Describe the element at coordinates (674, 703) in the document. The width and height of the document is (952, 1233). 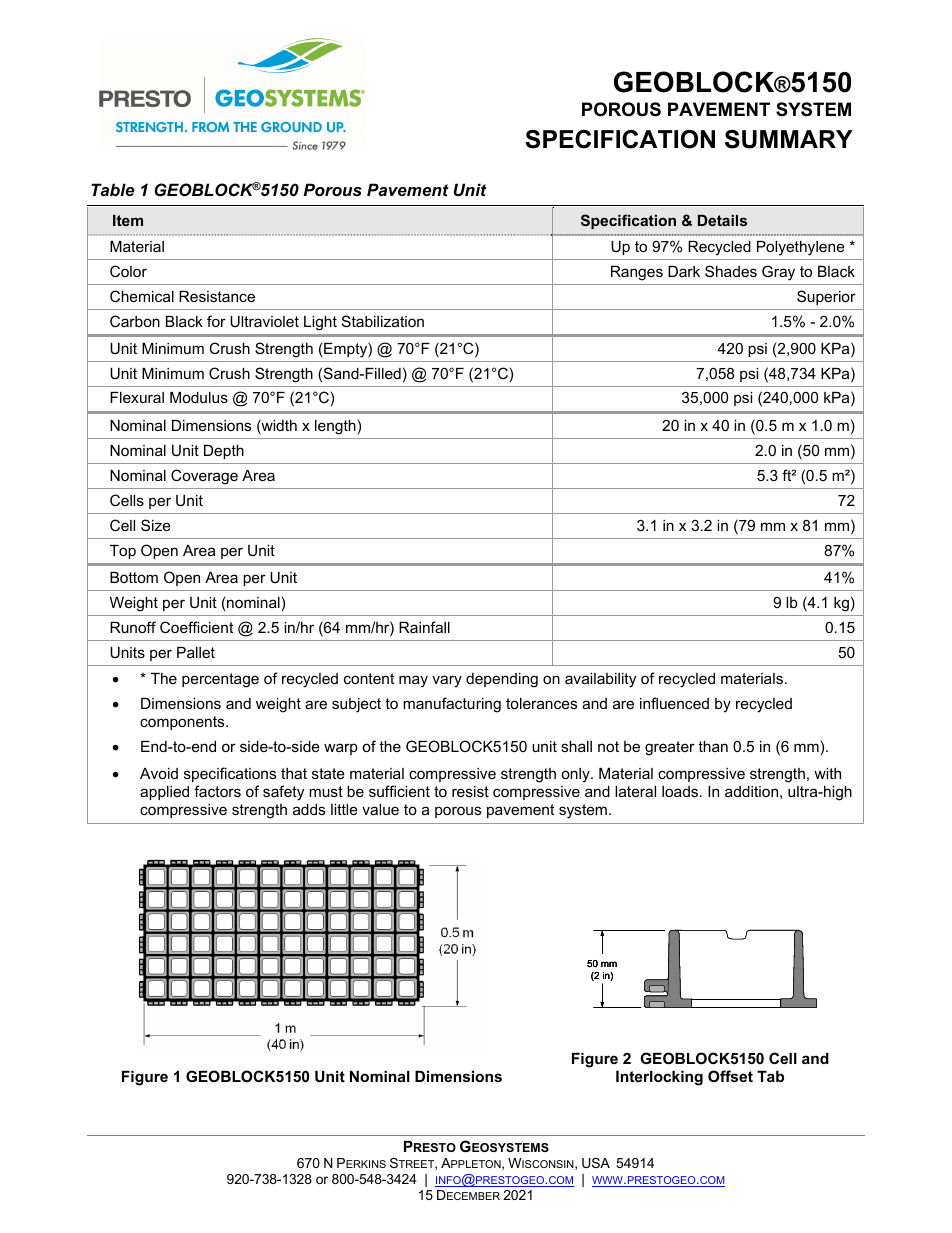
I see `influenced` at that location.
